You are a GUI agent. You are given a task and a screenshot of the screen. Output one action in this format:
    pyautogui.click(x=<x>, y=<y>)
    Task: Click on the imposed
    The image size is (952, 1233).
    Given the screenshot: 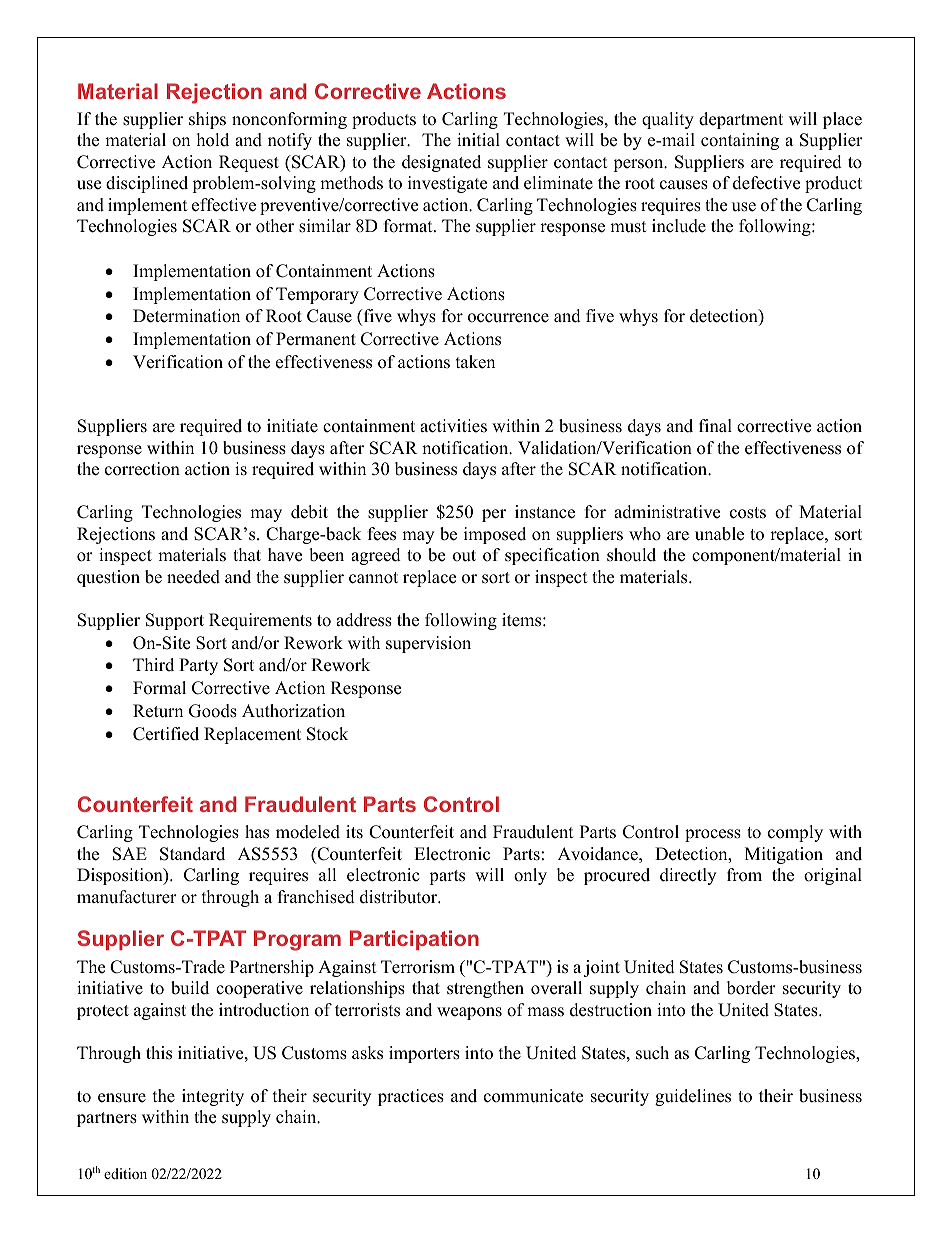 What is the action you would take?
    pyautogui.click(x=495, y=535)
